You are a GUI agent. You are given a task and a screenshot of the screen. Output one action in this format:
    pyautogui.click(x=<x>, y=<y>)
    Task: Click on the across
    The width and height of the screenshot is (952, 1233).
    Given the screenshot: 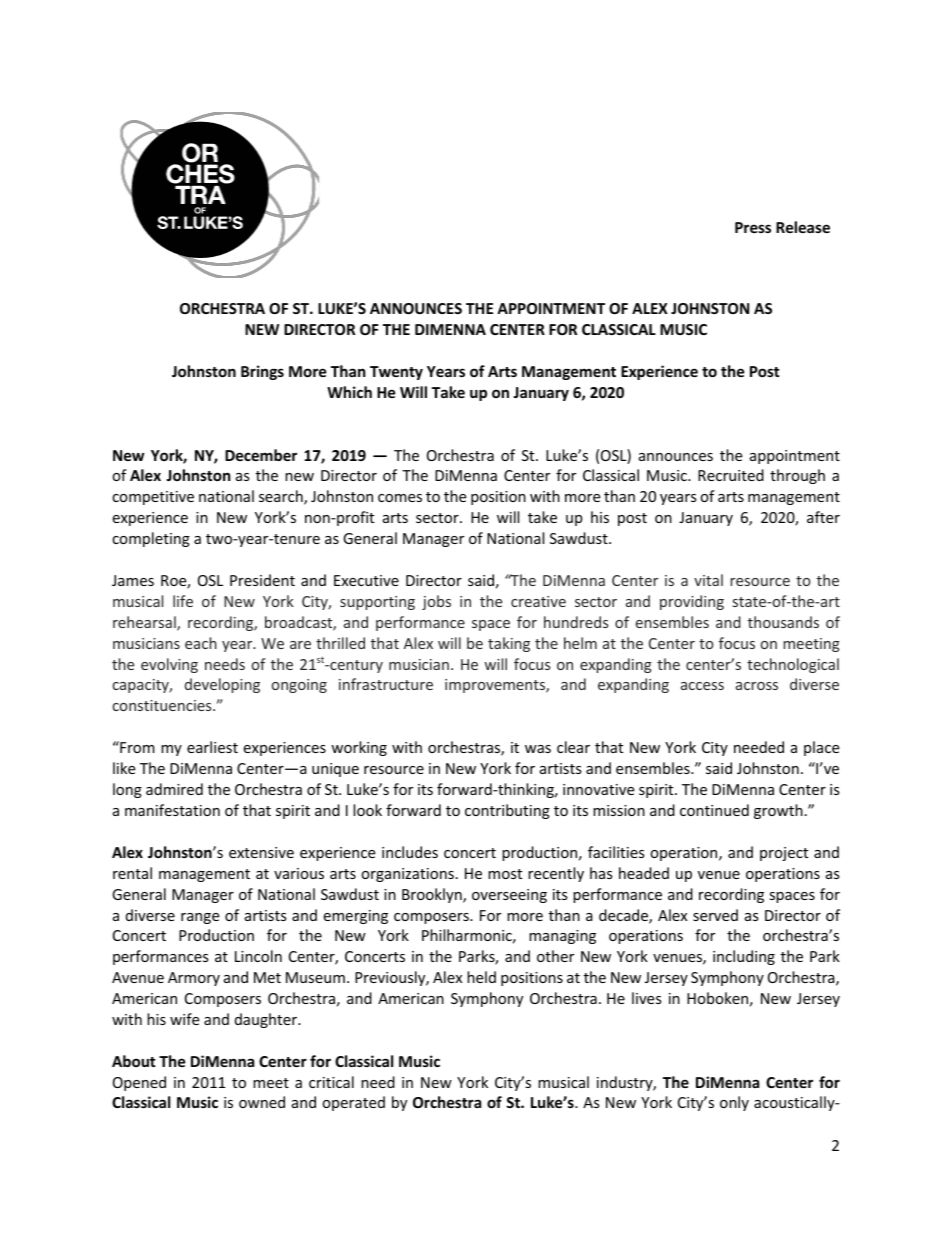 What is the action you would take?
    pyautogui.click(x=757, y=686)
